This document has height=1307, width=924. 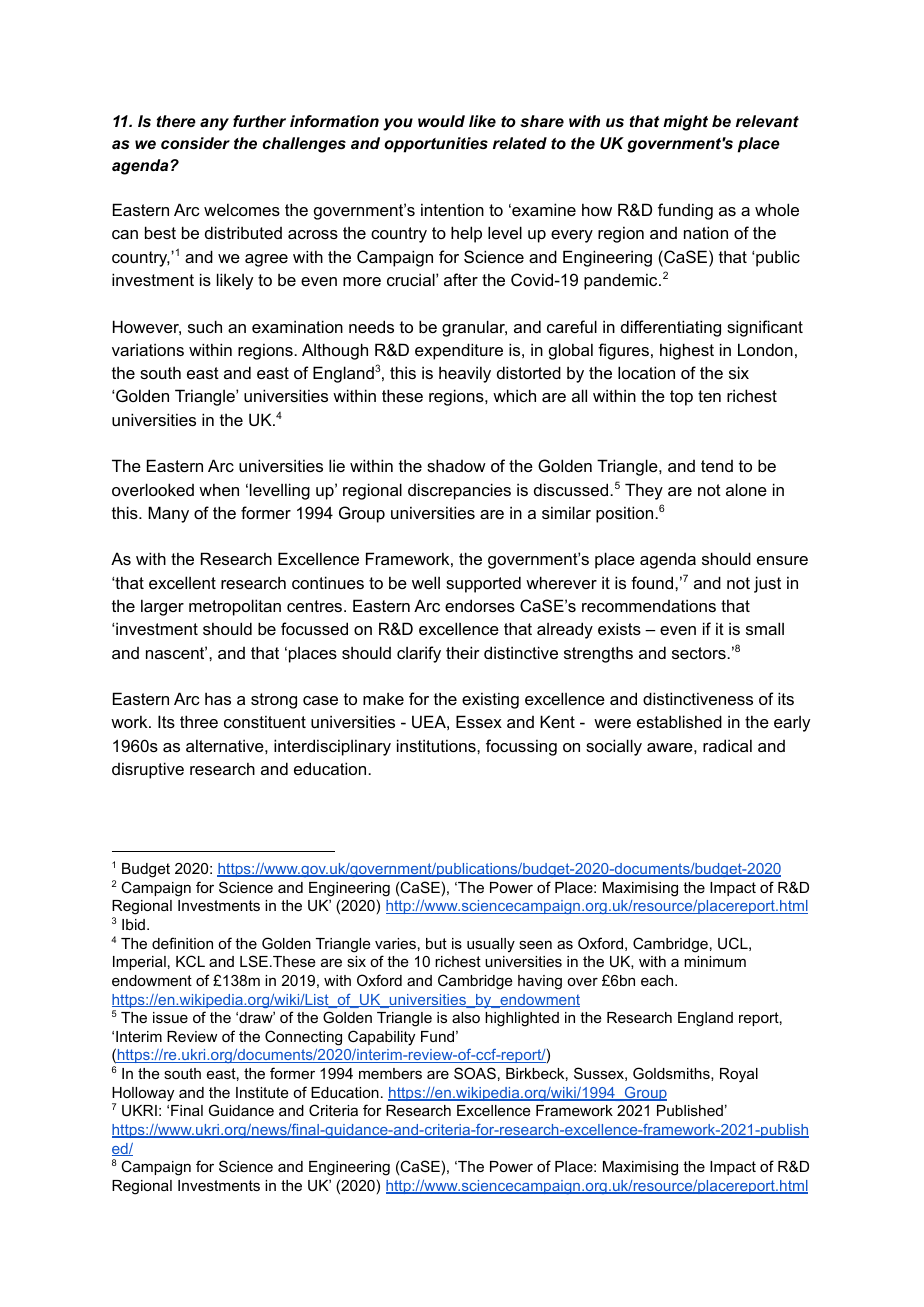 What do you see at coordinates (685, 123) in the document?
I see `might` at bounding box center [685, 123].
